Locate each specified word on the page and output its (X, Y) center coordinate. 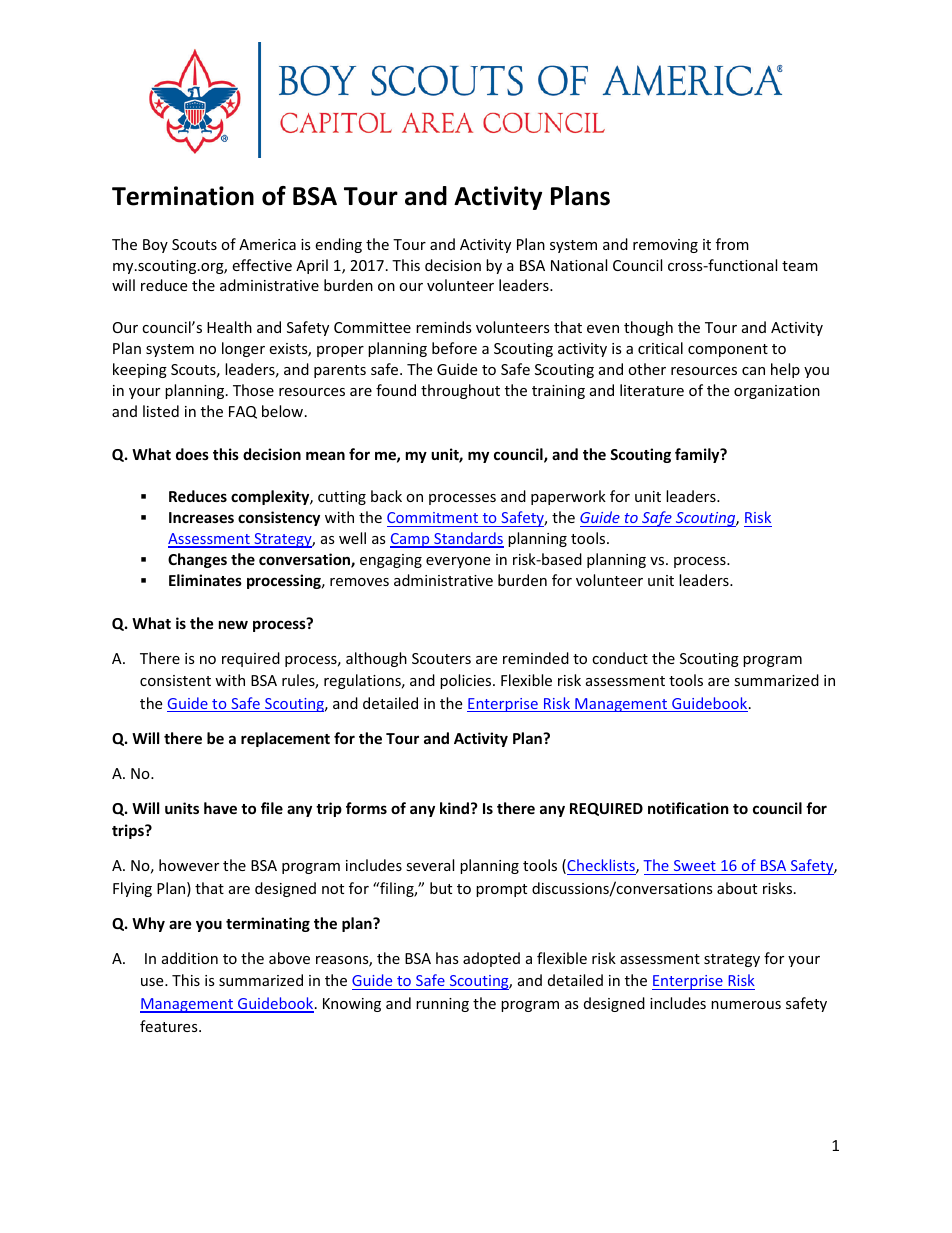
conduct (620, 658)
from (732, 244)
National (579, 265)
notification (688, 808)
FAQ (243, 412)
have (220, 808)
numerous (746, 1005)
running (442, 1005)
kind (454, 808)
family (698, 455)
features (170, 1026)
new (233, 624)
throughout (460, 391)
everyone (458, 562)
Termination (183, 196)
